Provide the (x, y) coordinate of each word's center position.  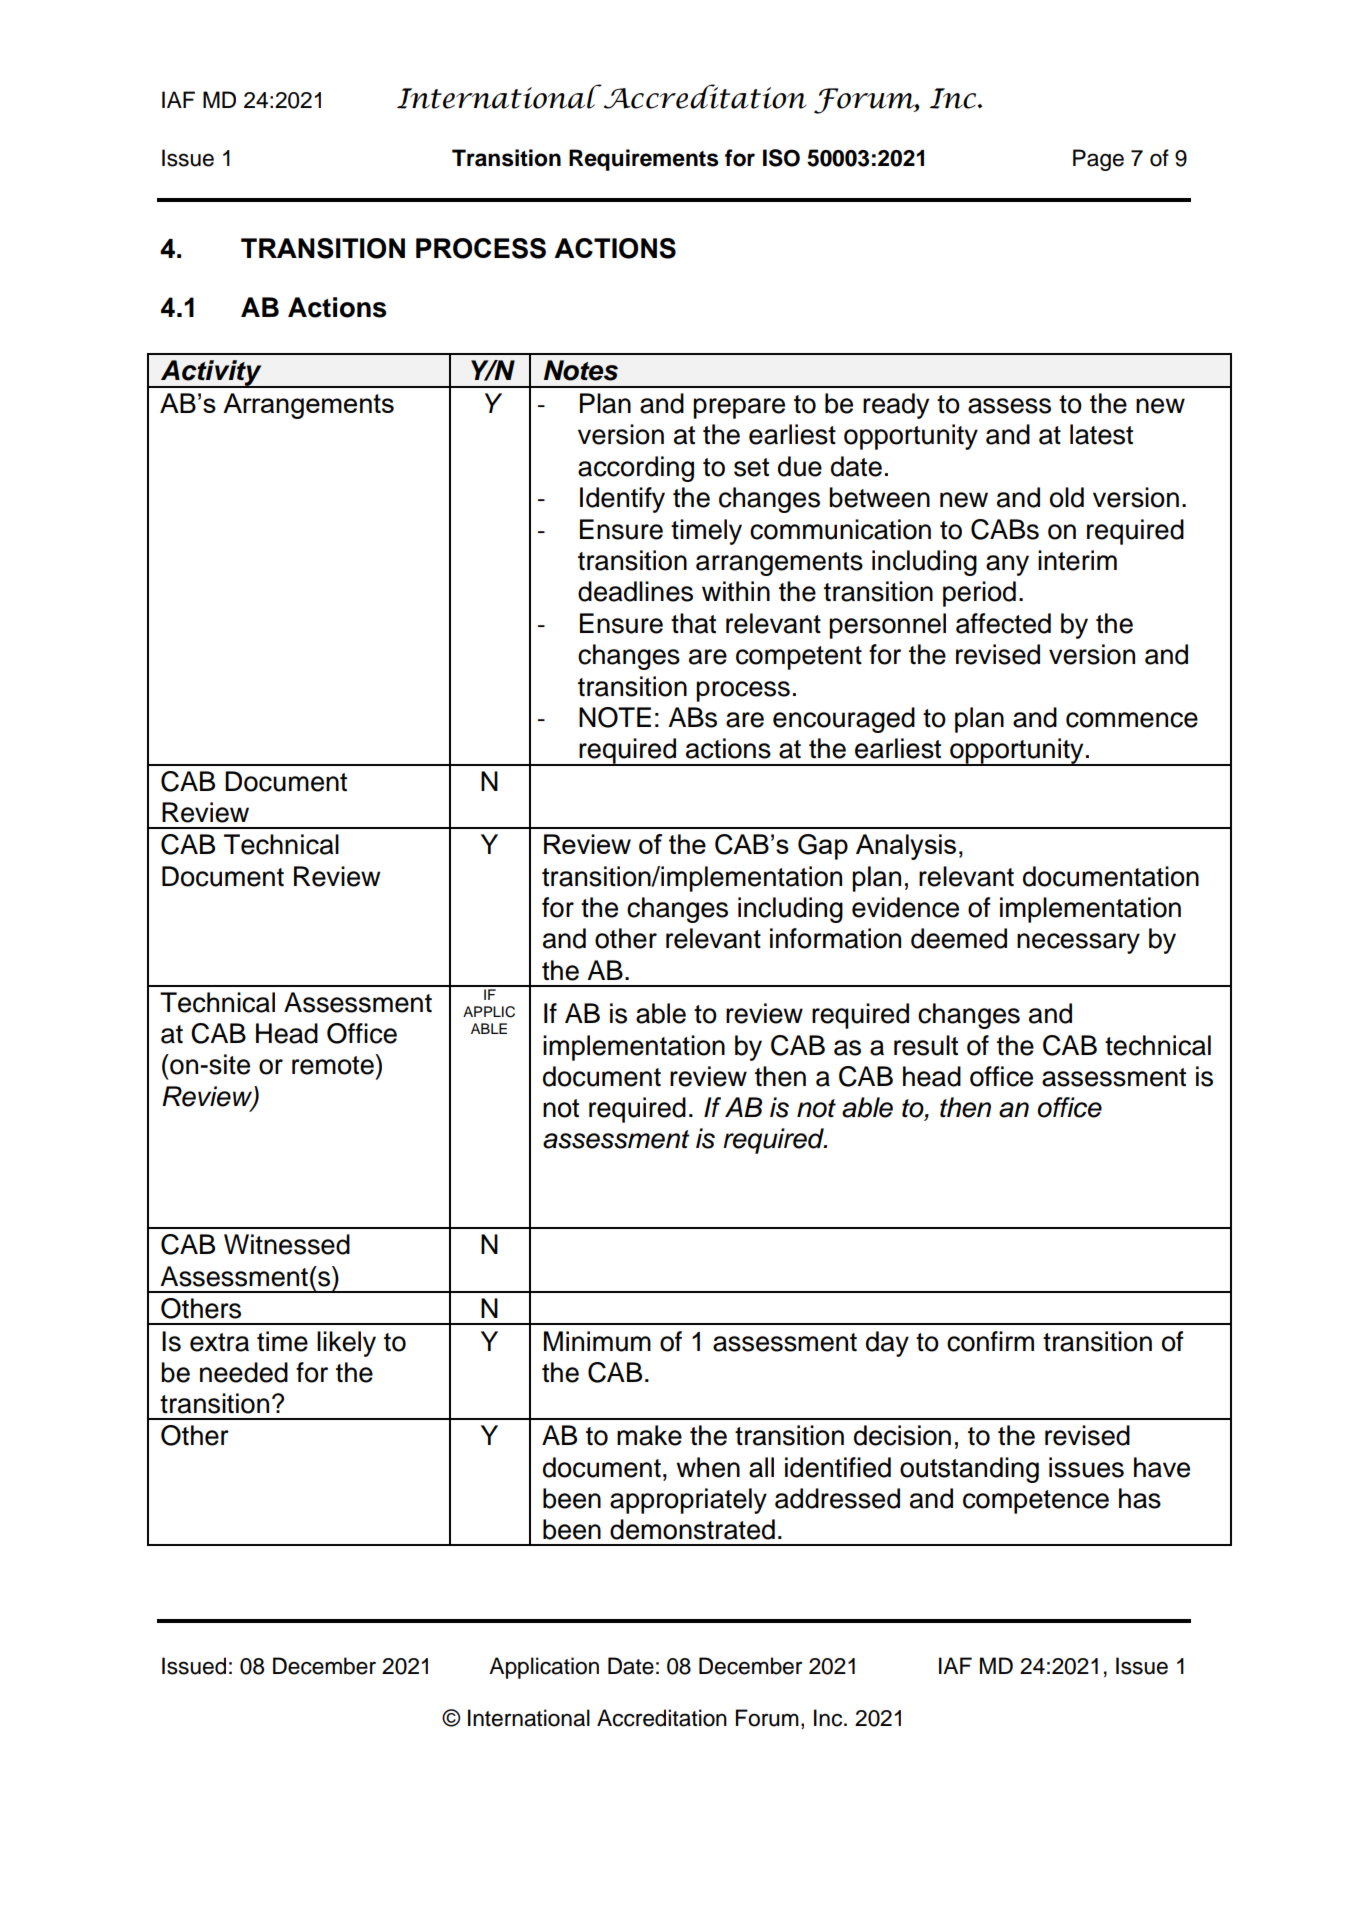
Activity (211, 374)
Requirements (644, 160)
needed (244, 1372)
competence (1036, 1502)
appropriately (688, 1501)
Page (1098, 160)
